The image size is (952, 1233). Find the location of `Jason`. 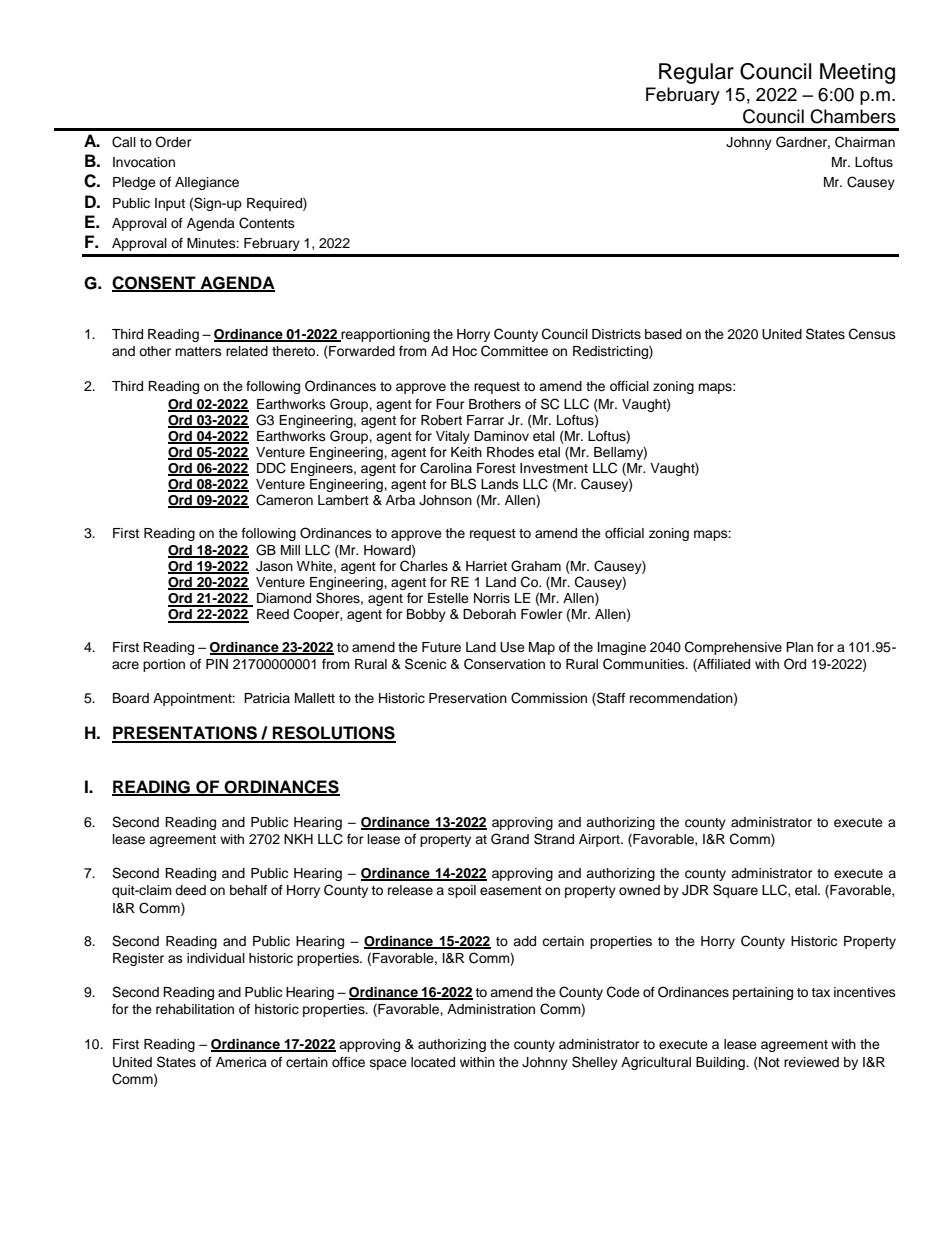

Jason is located at coordinates (274, 566).
